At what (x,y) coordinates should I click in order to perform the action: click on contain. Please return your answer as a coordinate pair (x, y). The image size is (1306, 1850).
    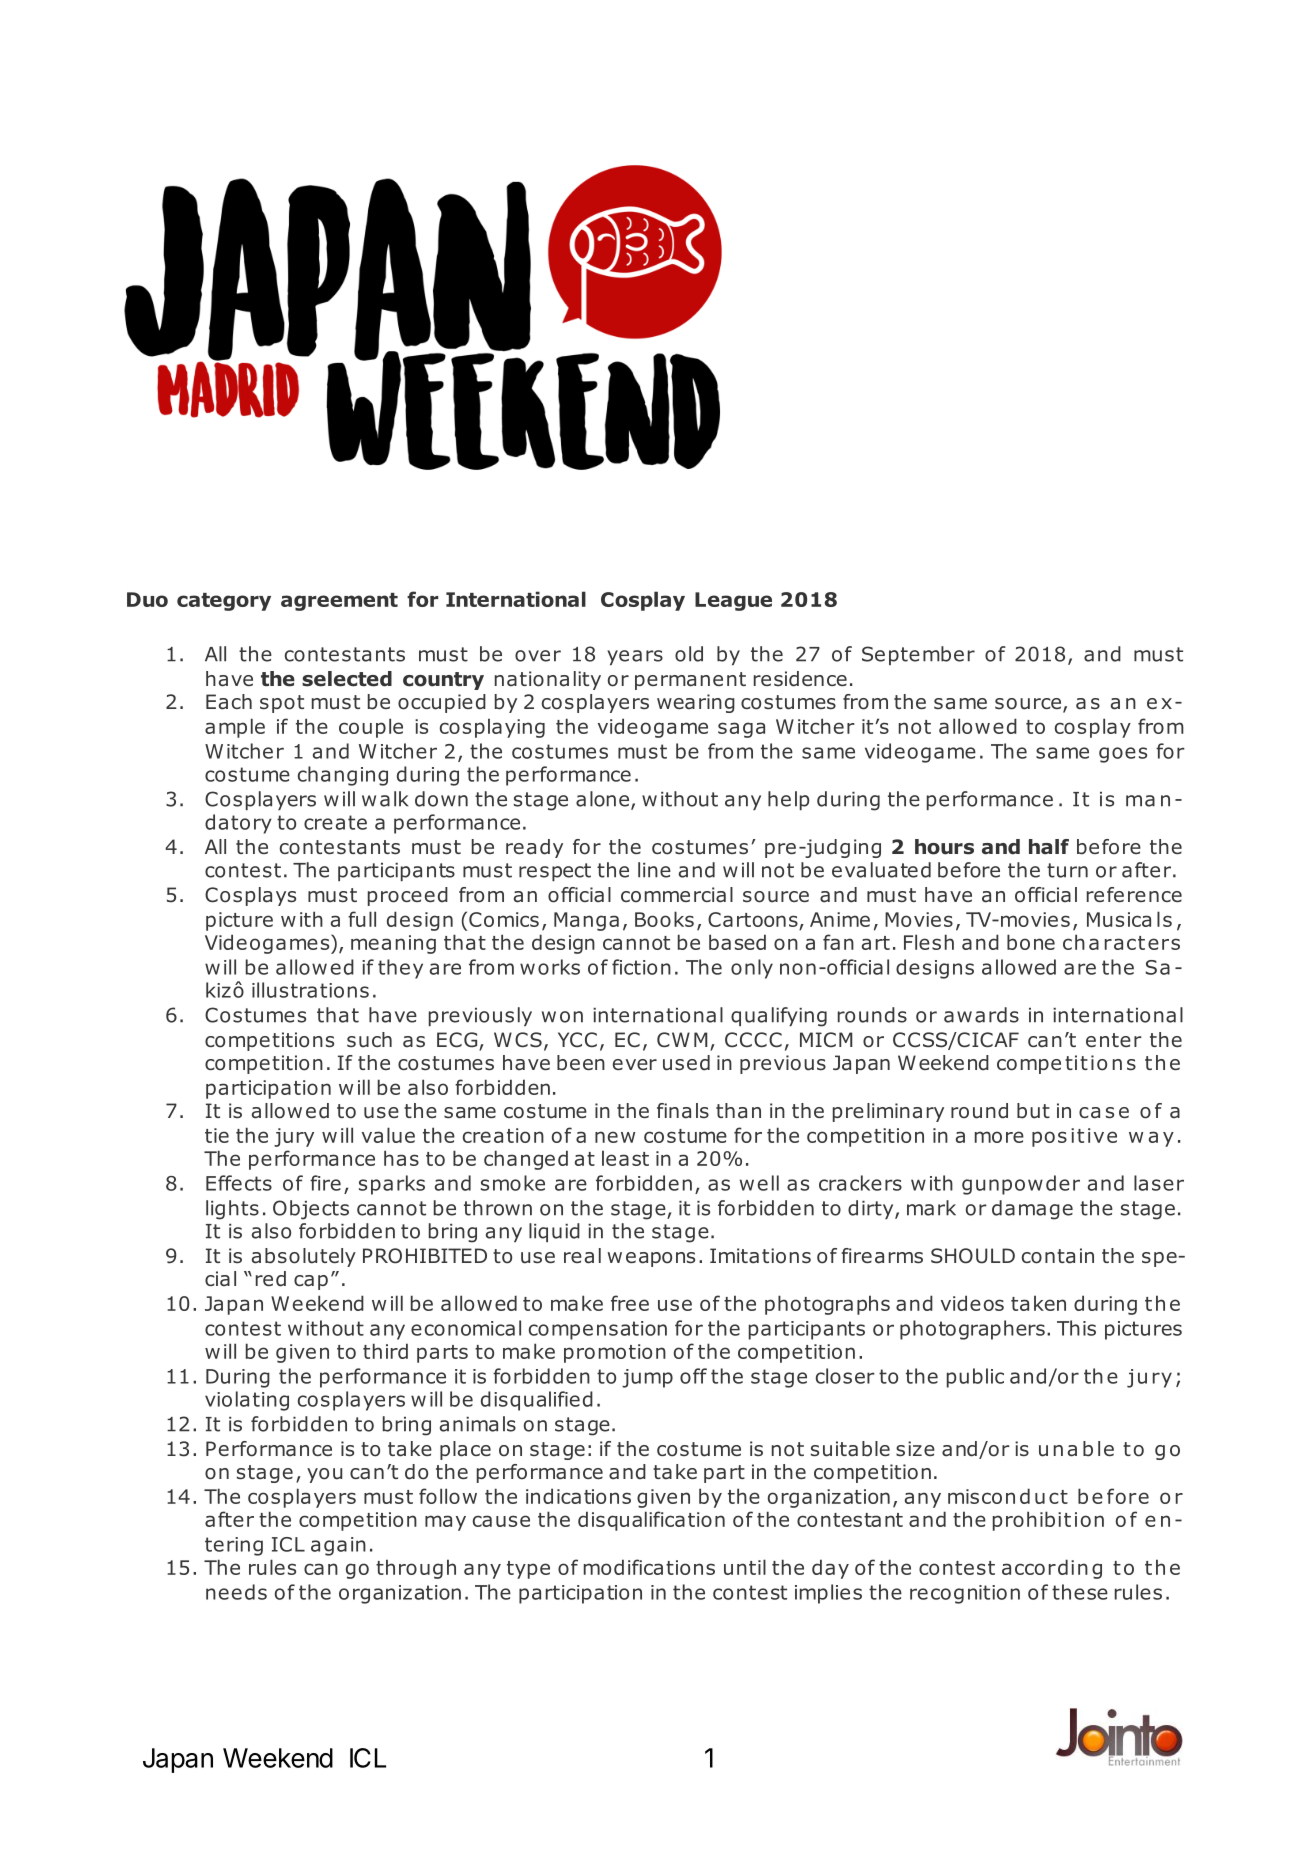
    Looking at the image, I should click on (1058, 1256).
